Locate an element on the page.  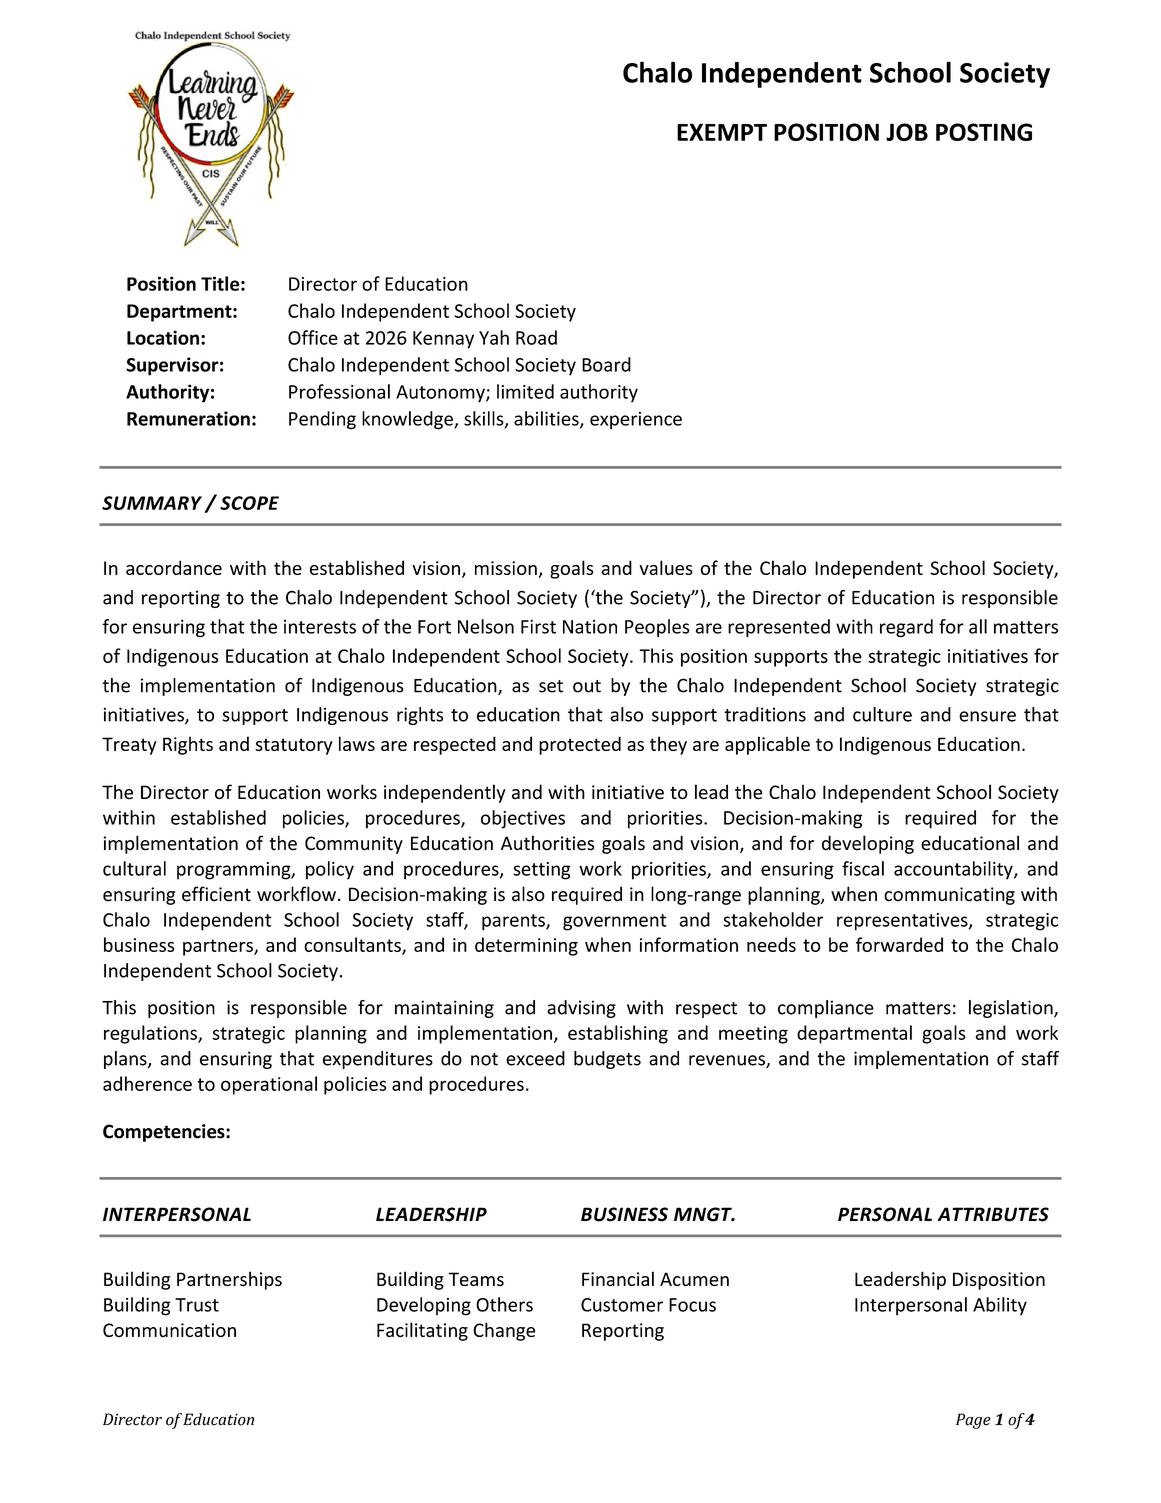
EXEMPT is located at coordinates (722, 132).
